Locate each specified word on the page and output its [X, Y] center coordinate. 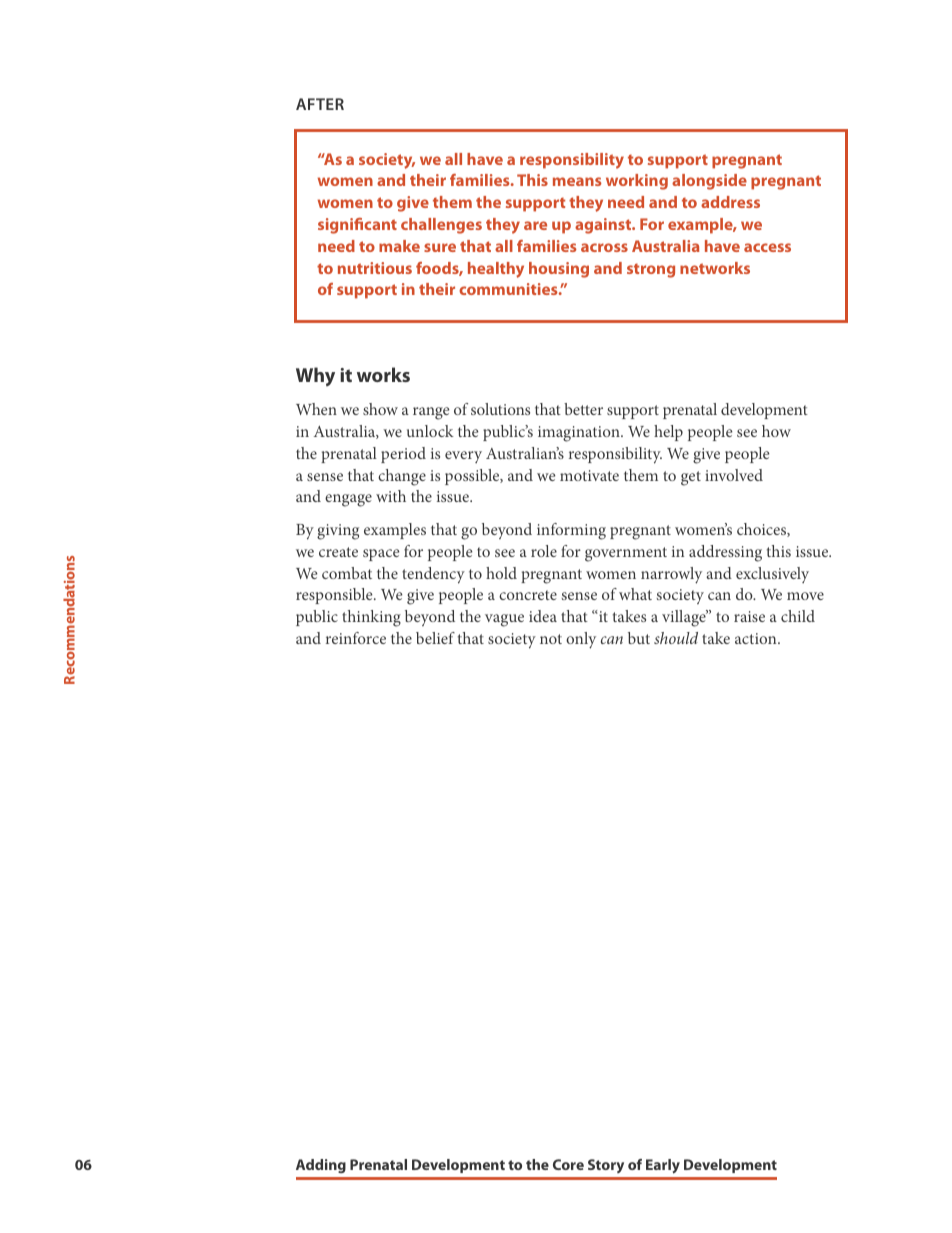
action [757, 638]
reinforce [356, 638]
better [583, 409]
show [380, 409]
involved [734, 475]
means [577, 181]
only [581, 640]
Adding [321, 1166]
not [551, 639]
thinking [371, 618]
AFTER [320, 104]
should [676, 638]
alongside [709, 182]
